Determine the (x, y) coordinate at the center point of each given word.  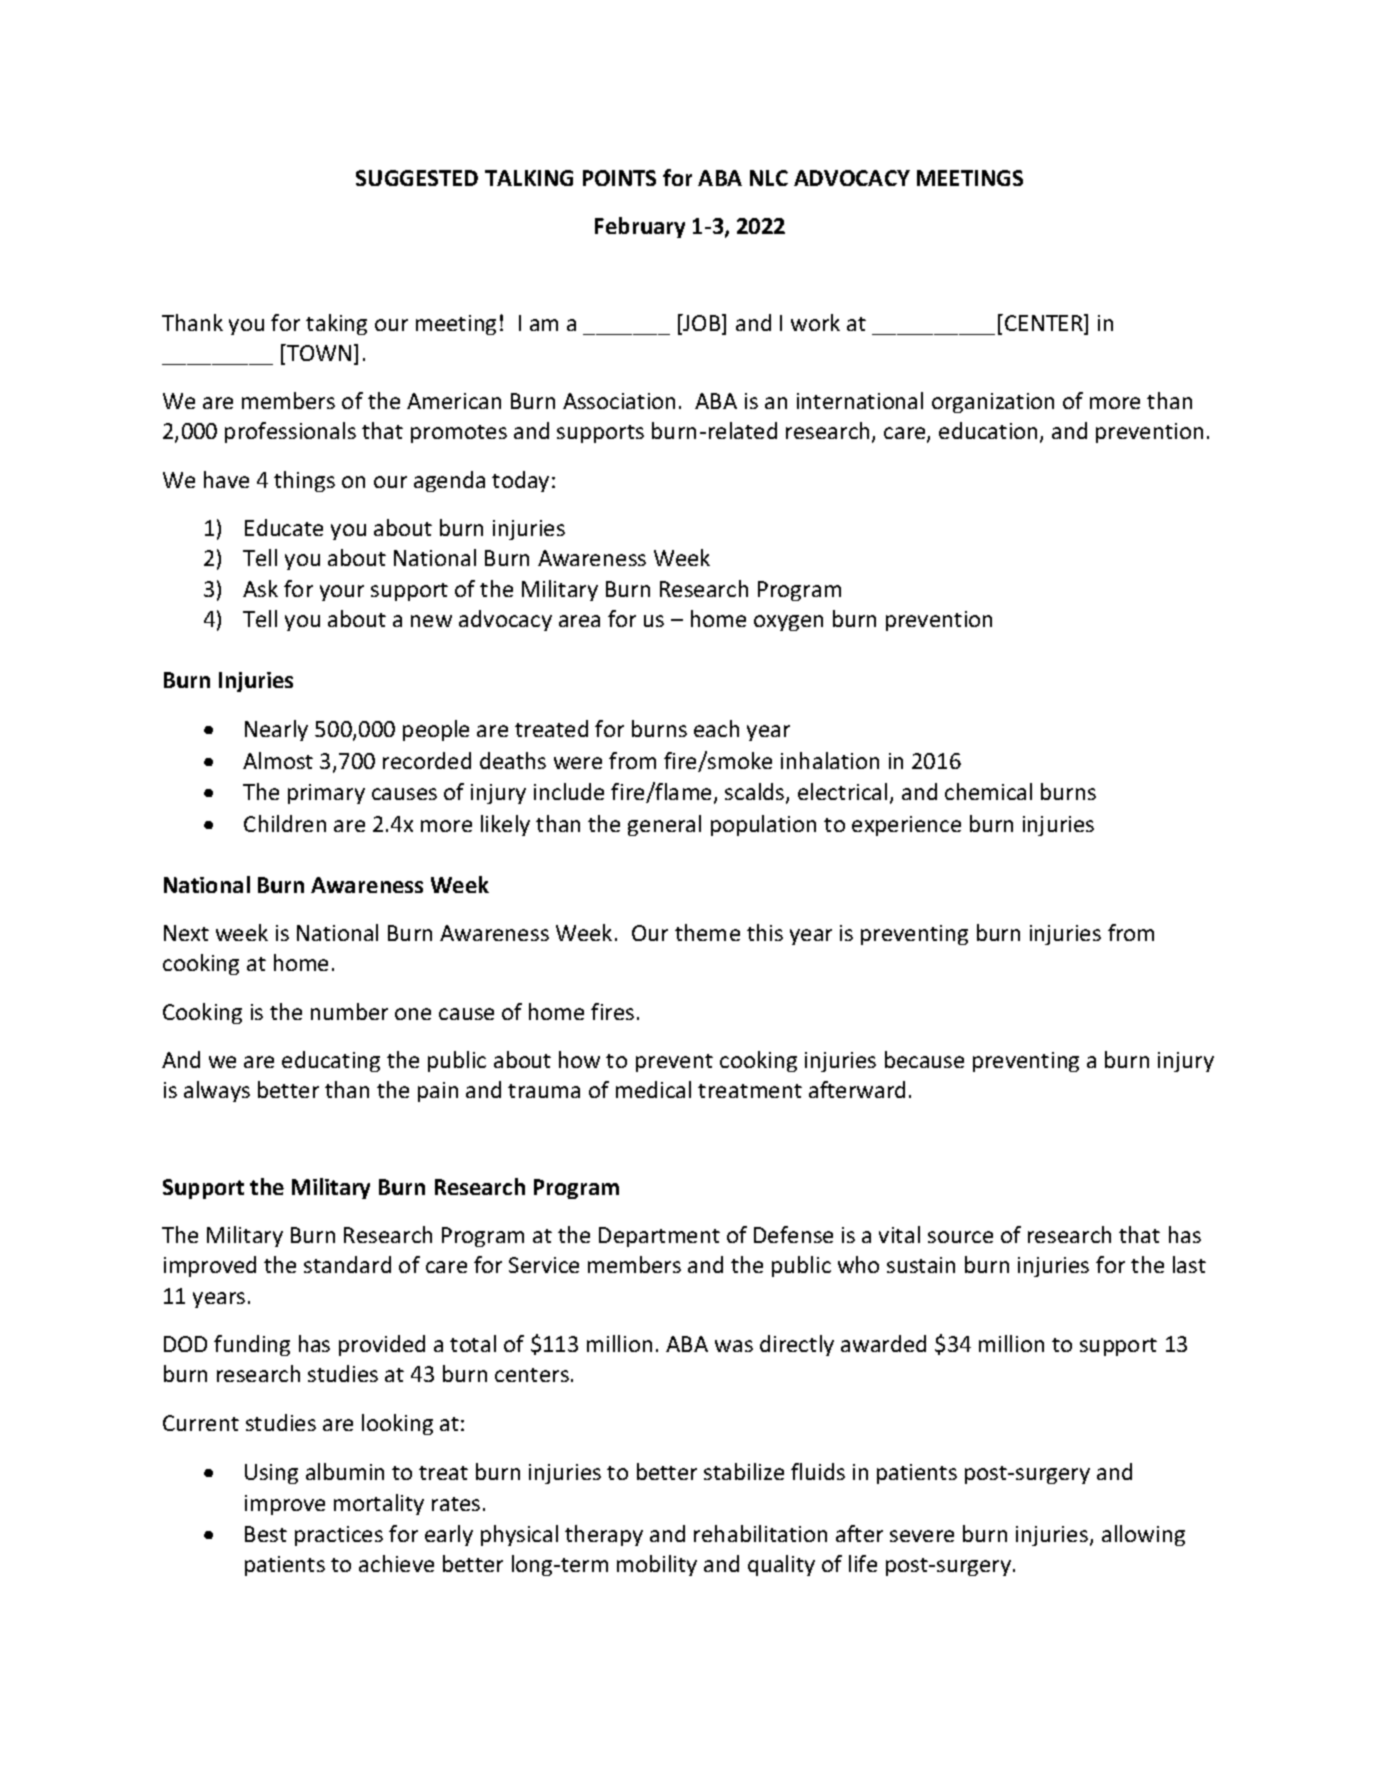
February (640, 227)
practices (339, 1536)
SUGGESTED (417, 178)
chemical (988, 791)
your (342, 593)
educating (331, 1061)
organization (993, 403)
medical (653, 1089)
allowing (1143, 1535)
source (960, 1237)
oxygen (788, 623)
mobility (657, 1565)
